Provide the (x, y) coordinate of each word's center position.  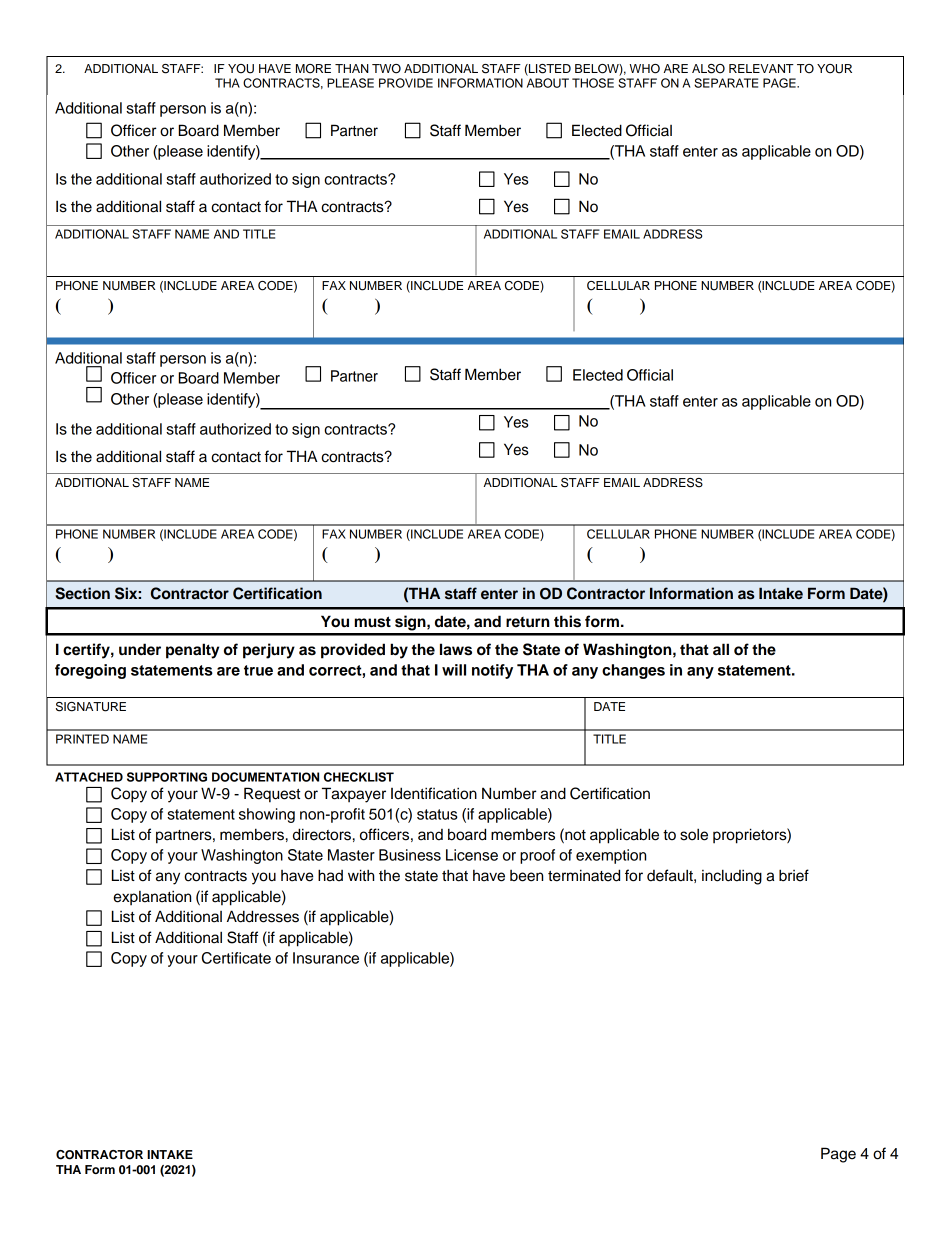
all (721, 649)
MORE (313, 69)
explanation (152, 898)
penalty (192, 651)
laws (456, 649)
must (373, 622)
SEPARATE (726, 83)
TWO (386, 69)
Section (82, 593)
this (567, 621)
